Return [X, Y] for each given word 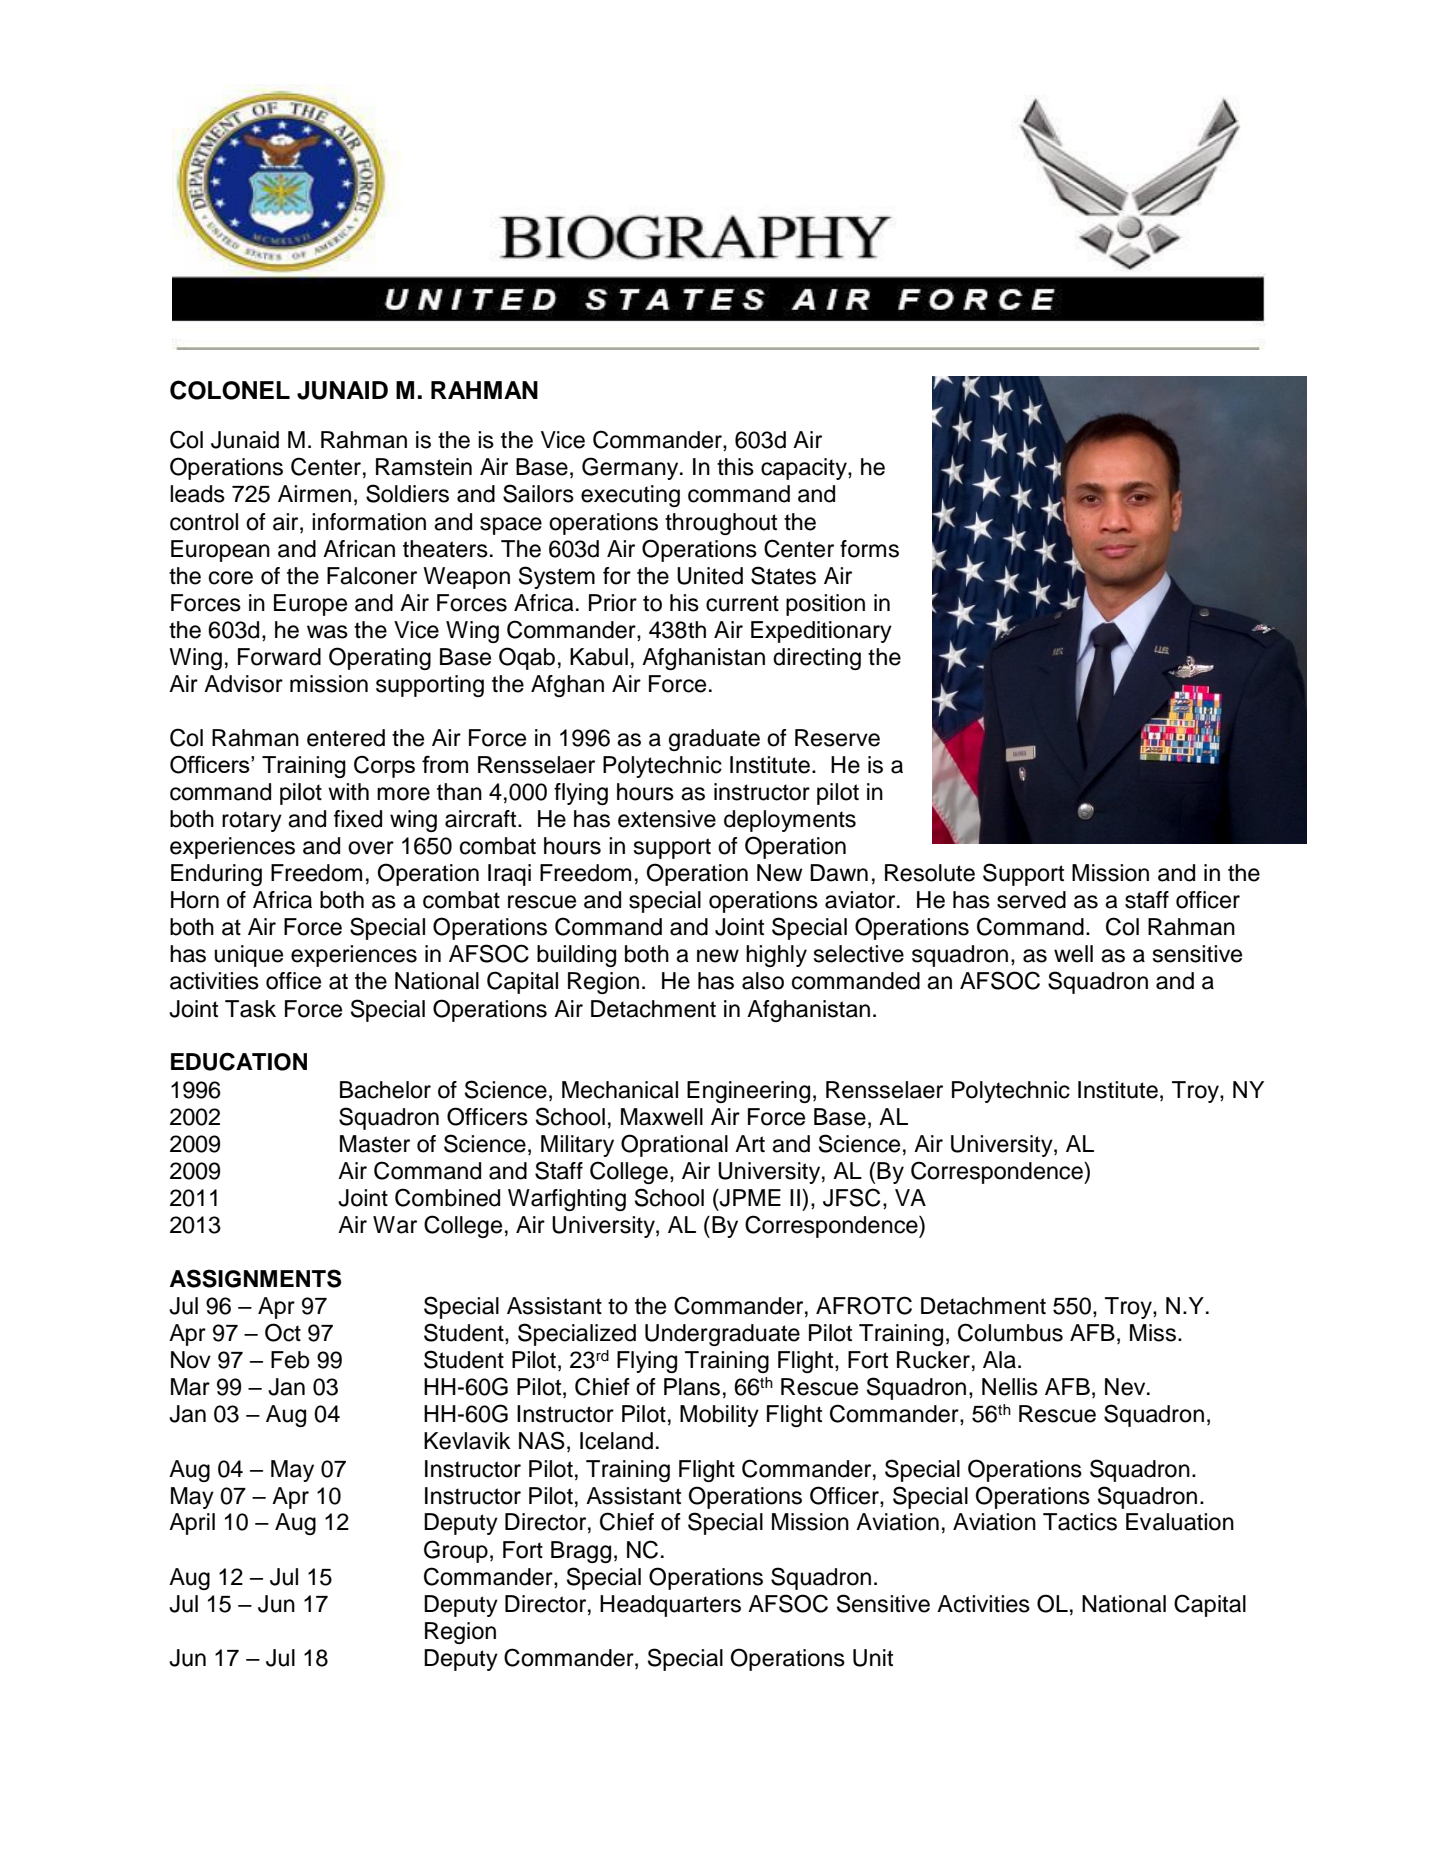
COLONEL [230, 390]
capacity [805, 469]
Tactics [1080, 1522]
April [192, 1524]
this [735, 467]
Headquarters [670, 1606]
